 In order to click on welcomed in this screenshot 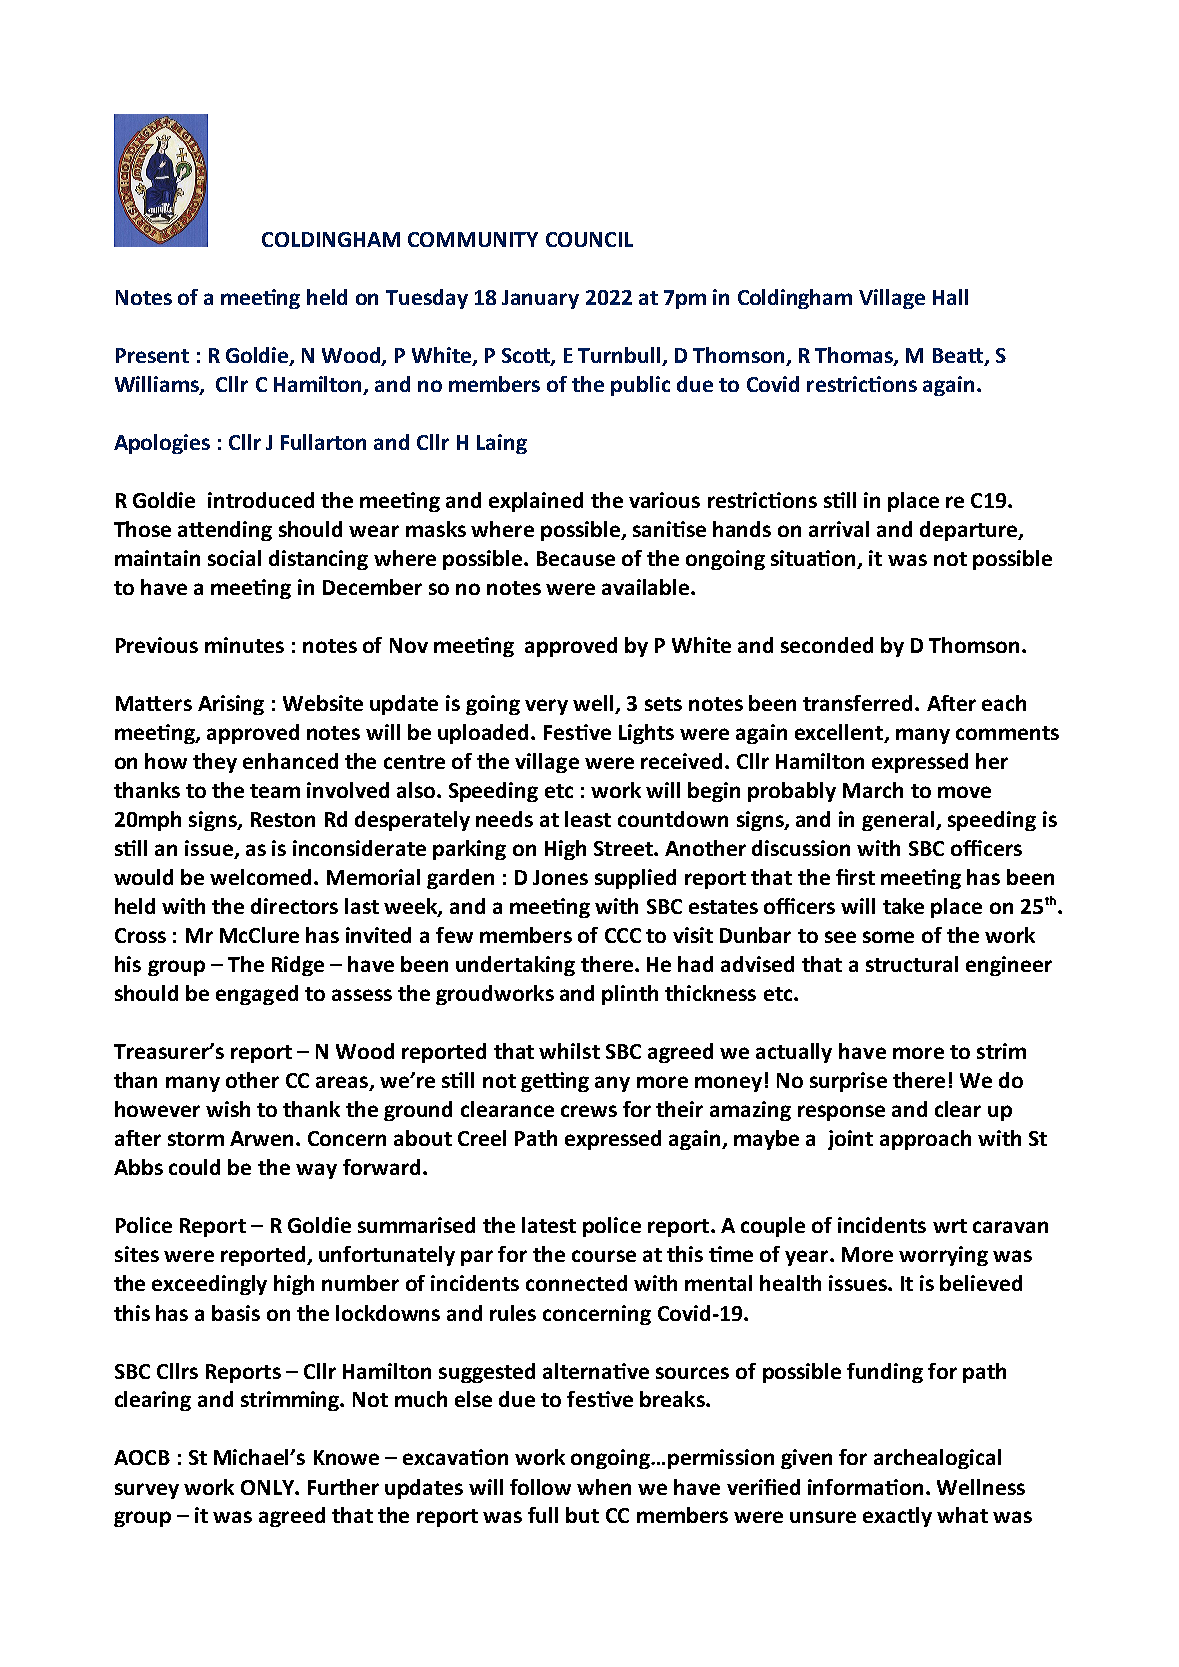, I will do `click(262, 877)`.
